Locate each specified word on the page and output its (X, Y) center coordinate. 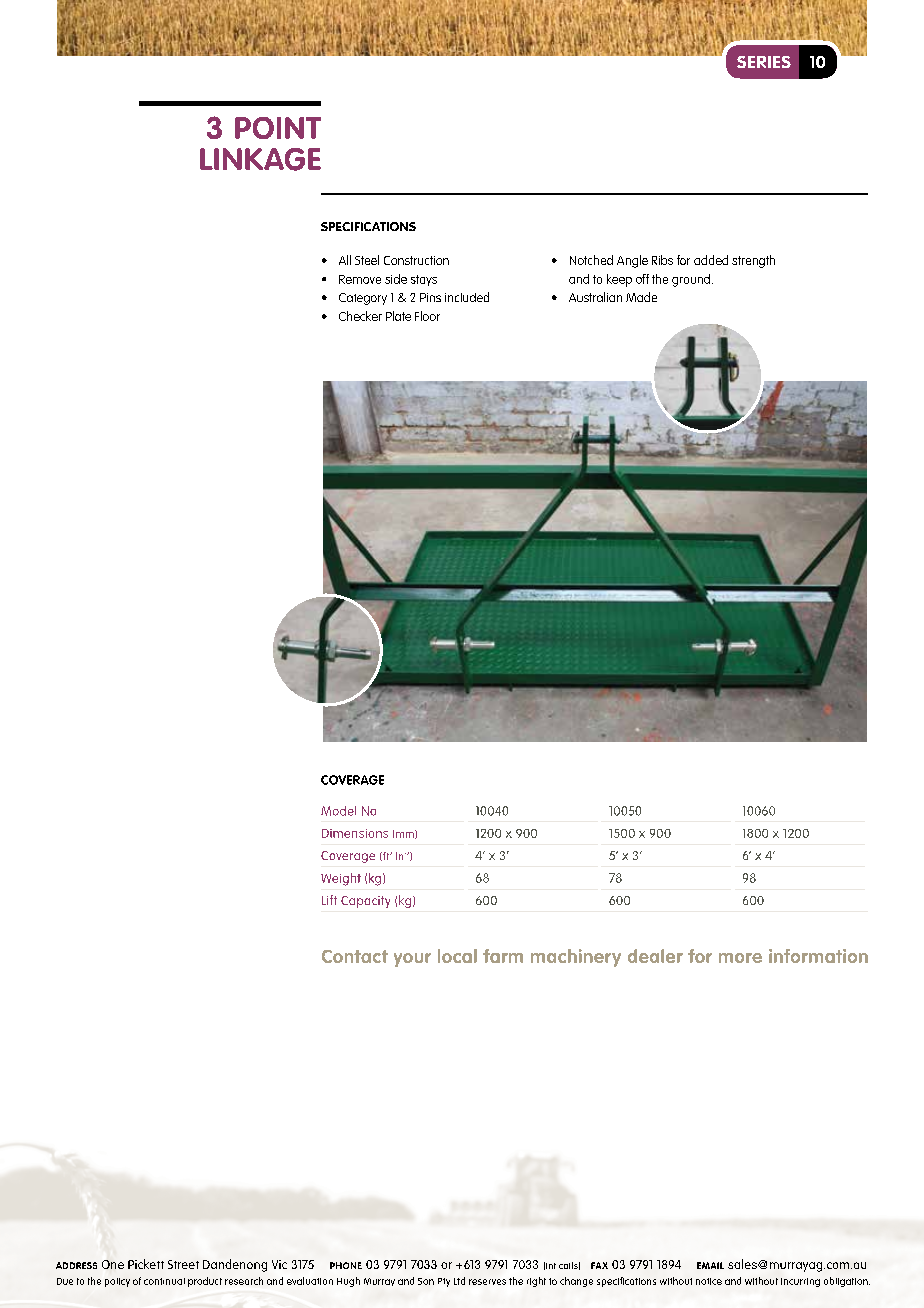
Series (764, 62)
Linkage (260, 159)
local (457, 956)
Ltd (459, 1281)
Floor (427, 316)
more (740, 958)
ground (691, 280)
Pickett (146, 1264)
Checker (360, 316)
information (818, 956)
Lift (329, 900)
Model (338, 811)
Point (278, 128)
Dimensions (355, 833)
